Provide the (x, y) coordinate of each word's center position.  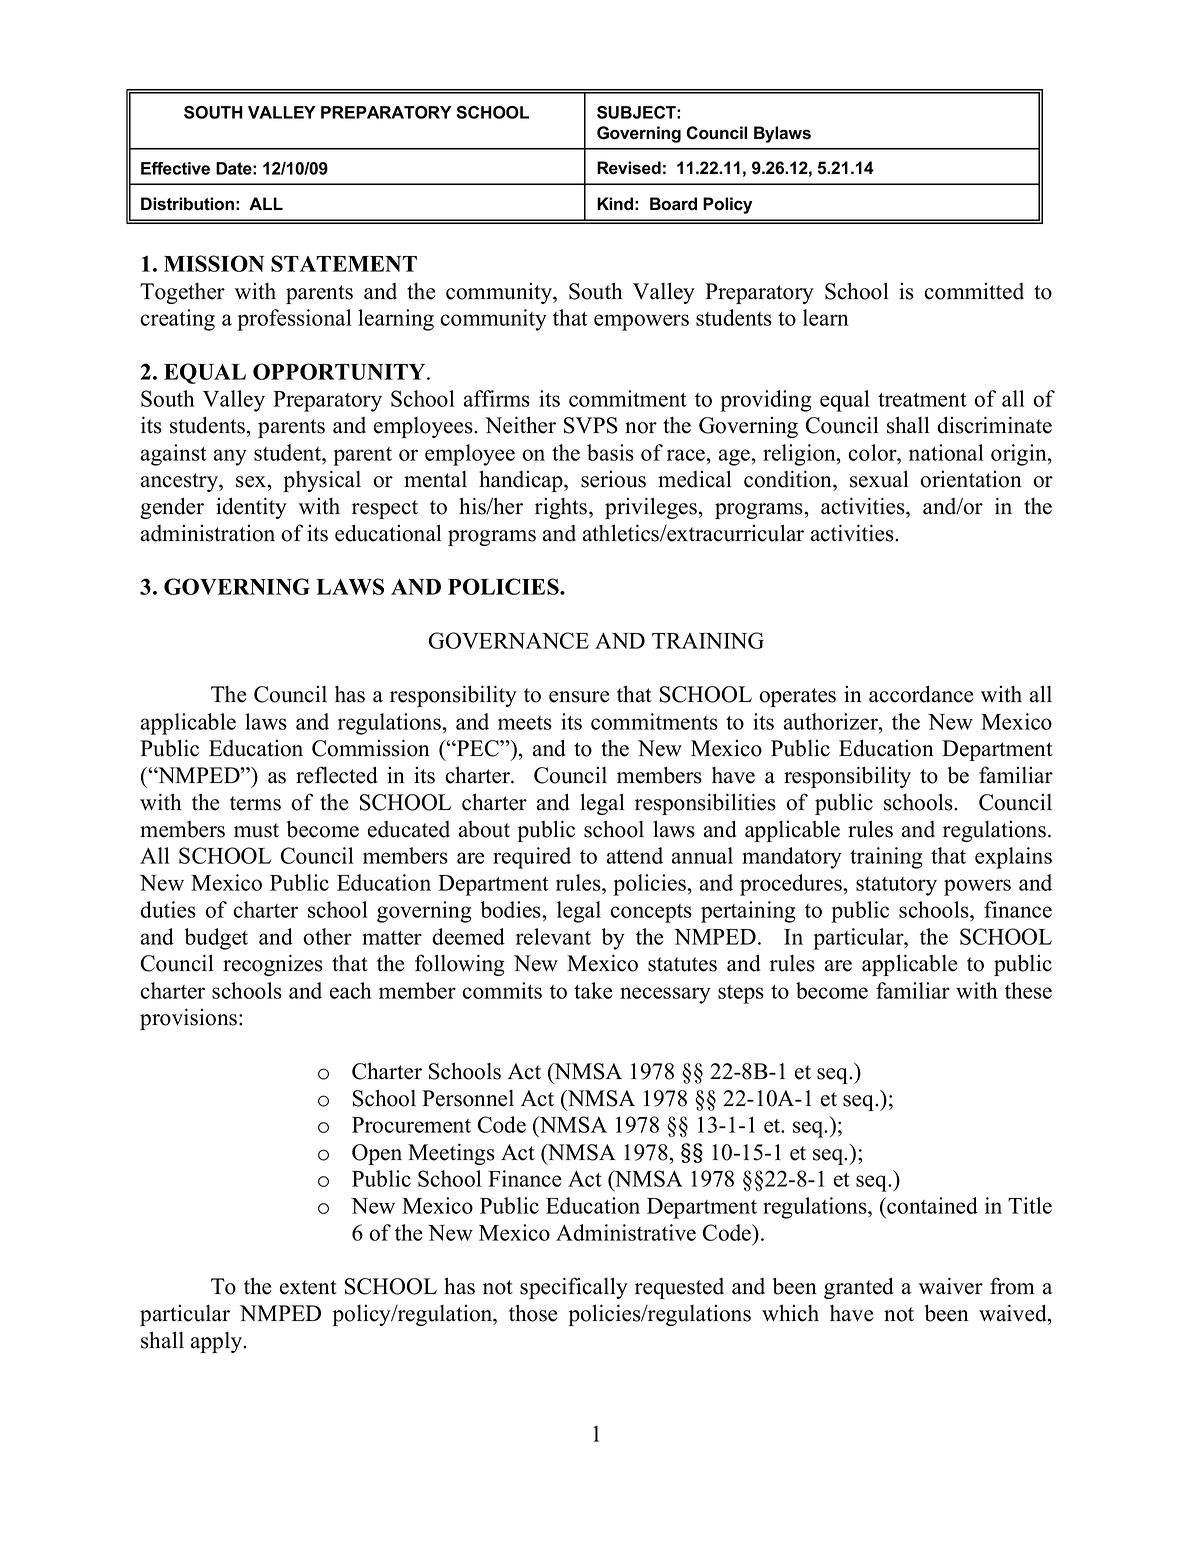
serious (613, 479)
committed (974, 291)
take (593, 990)
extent (308, 1287)
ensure (579, 697)
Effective (175, 168)
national (946, 452)
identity (251, 508)
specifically (574, 1288)
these (1028, 990)
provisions (188, 1019)
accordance (921, 694)
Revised (629, 168)
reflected (336, 775)
